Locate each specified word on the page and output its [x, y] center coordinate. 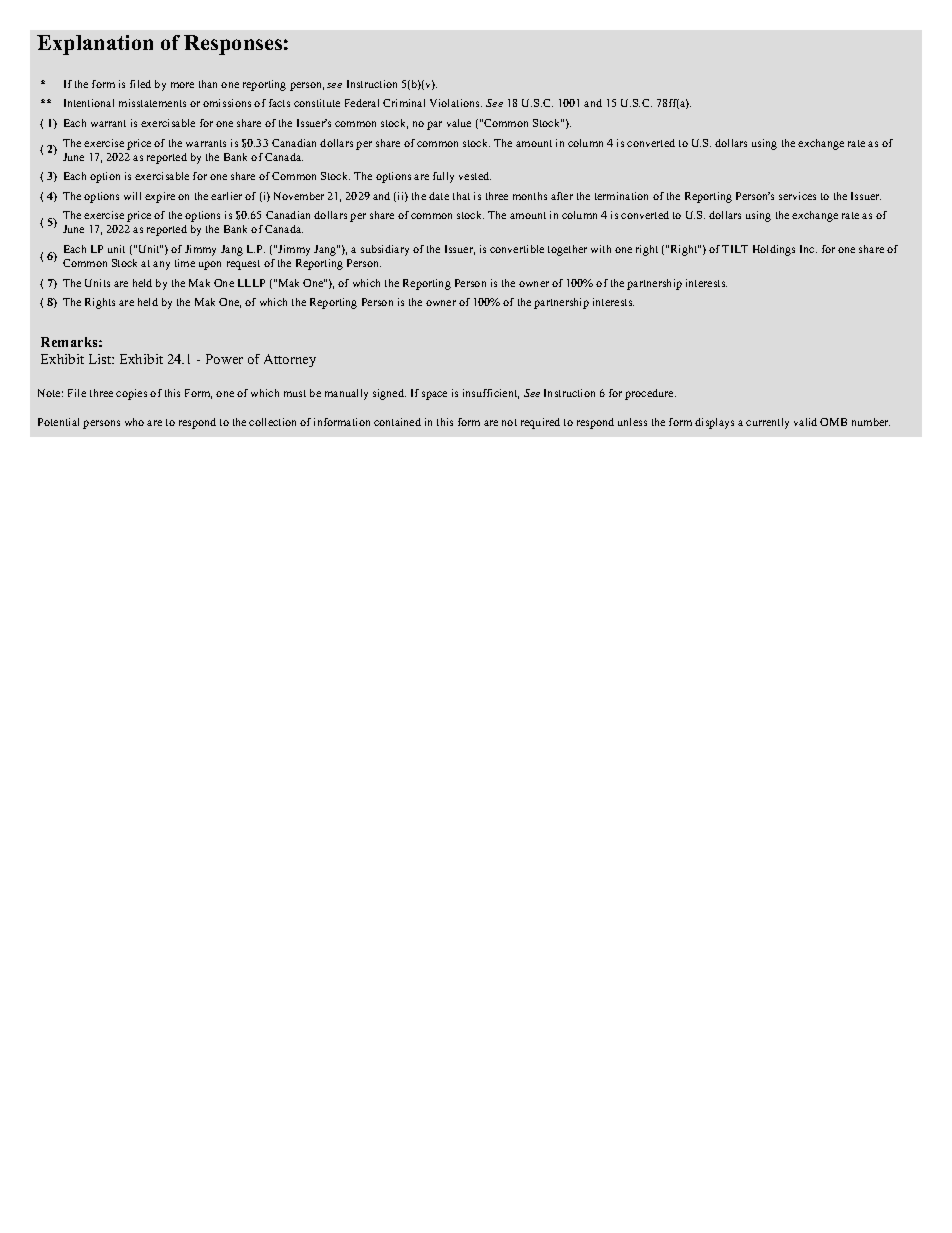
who [134, 422]
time [185, 263]
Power [224, 359]
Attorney [290, 360]
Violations [456, 103]
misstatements [152, 103]
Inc [808, 249]
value [459, 123]
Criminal [404, 103]
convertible [517, 249]
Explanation [95, 45]
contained [397, 422]
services [797, 196]
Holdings [774, 250]
